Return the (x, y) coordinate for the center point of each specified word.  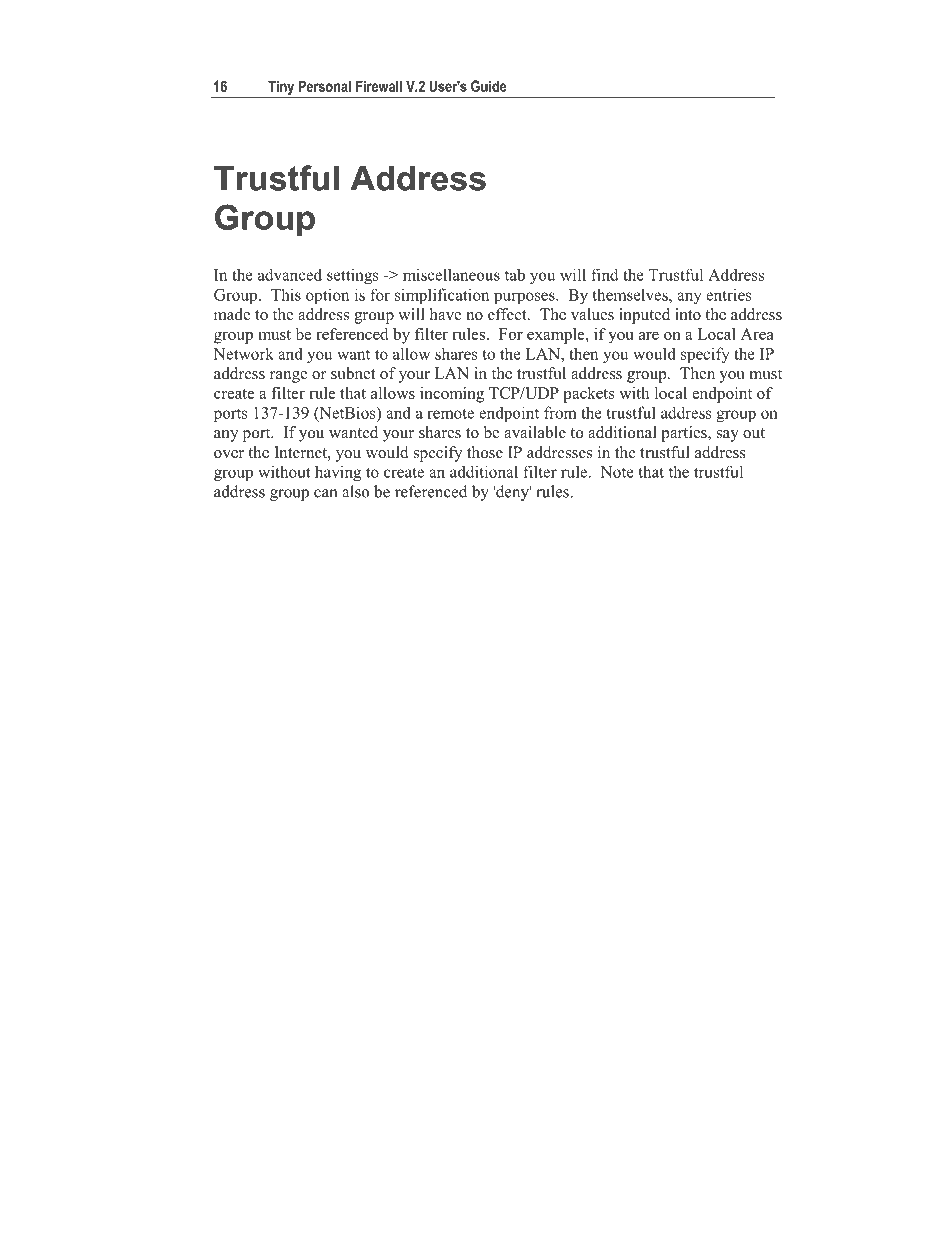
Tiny (281, 88)
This (286, 294)
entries (729, 294)
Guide (489, 86)
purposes (525, 298)
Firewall (379, 86)
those (485, 452)
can (326, 493)
